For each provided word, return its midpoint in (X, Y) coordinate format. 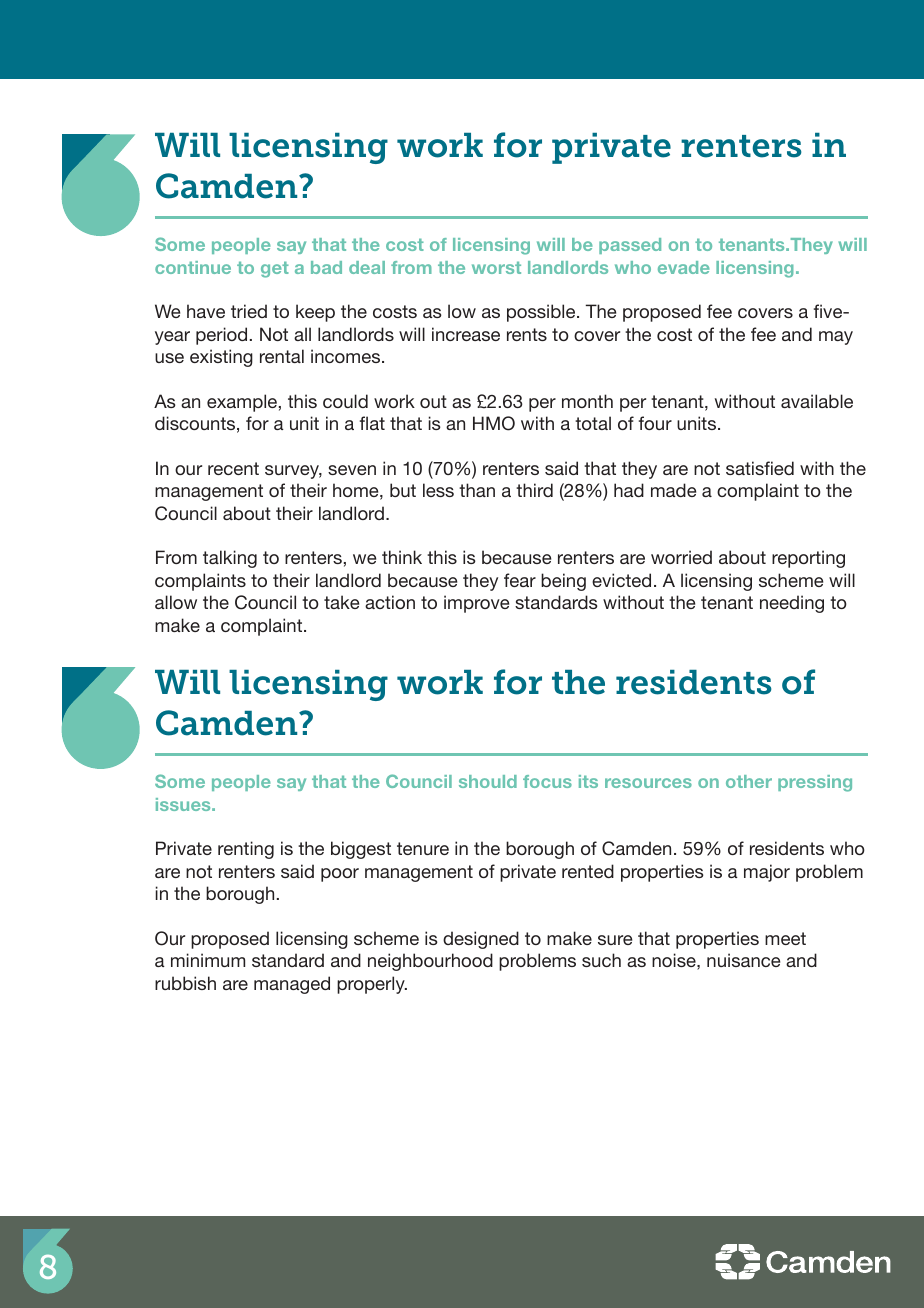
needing (792, 604)
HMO (494, 423)
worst (496, 267)
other (749, 781)
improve (476, 604)
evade (684, 267)
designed (481, 940)
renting (246, 850)
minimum (208, 960)
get (275, 269)
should (488, 781)
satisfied (760, 468)
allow (176, 602)
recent (233, 468)
